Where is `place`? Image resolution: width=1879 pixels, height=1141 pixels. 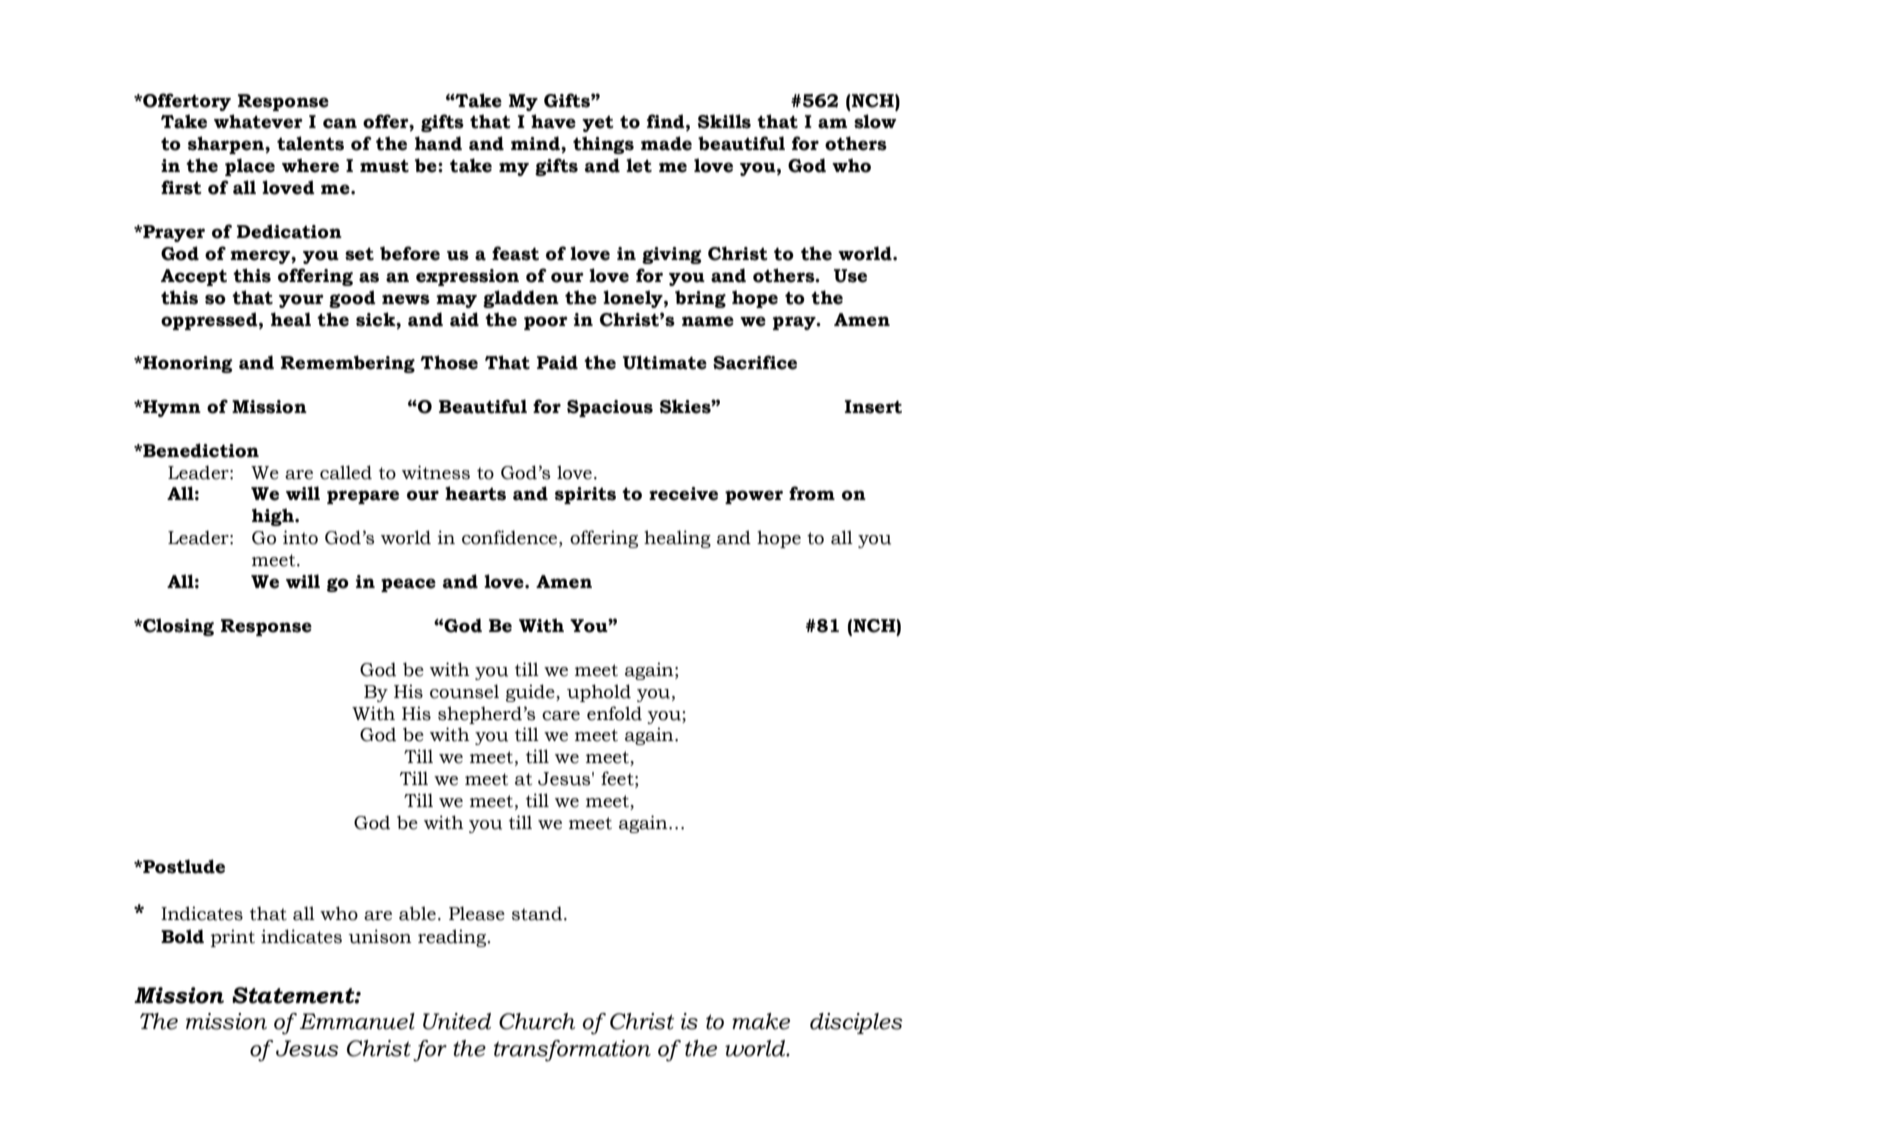
place is located at coordinates (250, 167).
